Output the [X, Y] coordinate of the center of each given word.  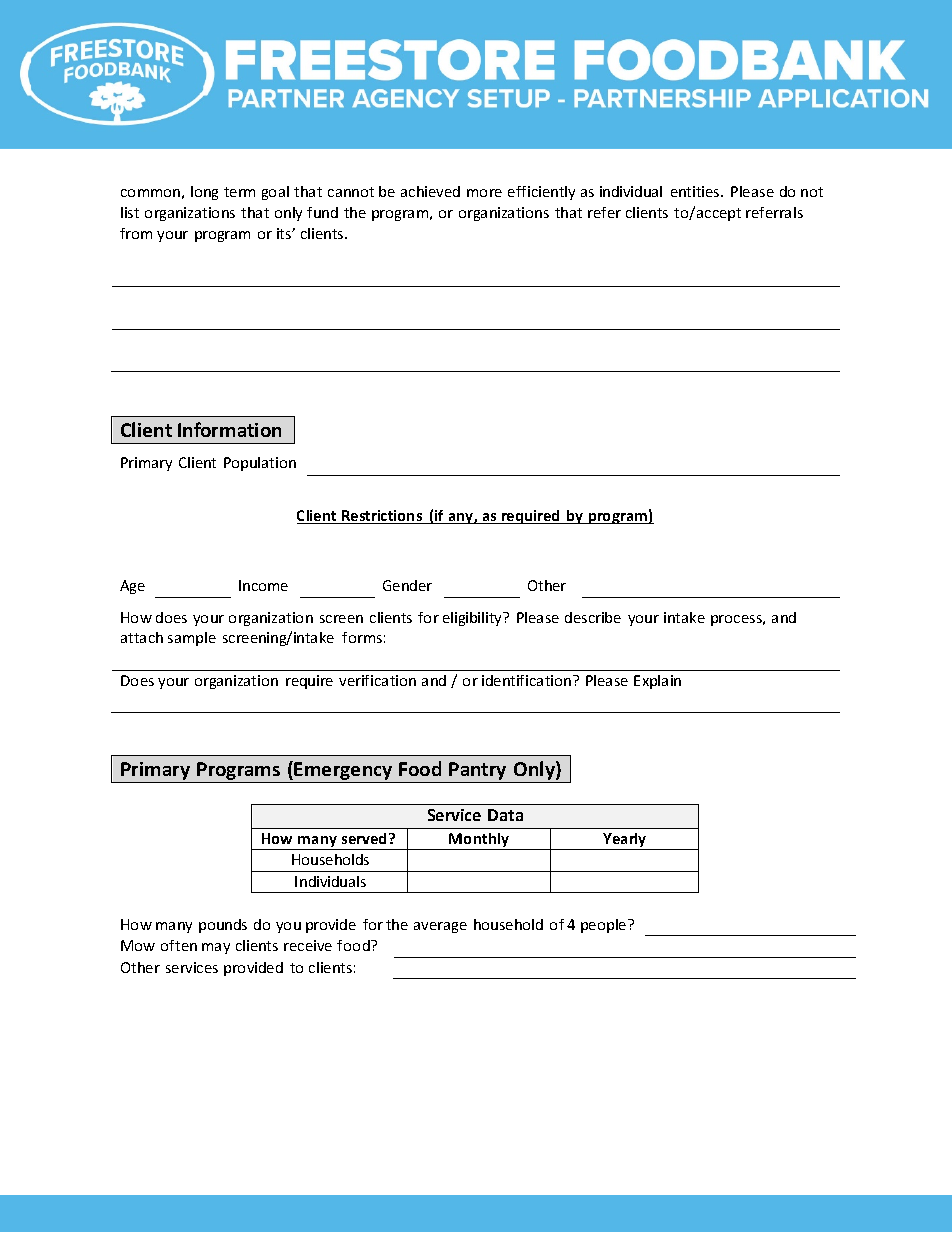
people [605, 926]
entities [696, 191]
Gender [407, 585]
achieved [430, 191]
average [440, 927]
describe [593, 617]
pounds [223, 926]
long [204, 193]
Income [263, 585]
